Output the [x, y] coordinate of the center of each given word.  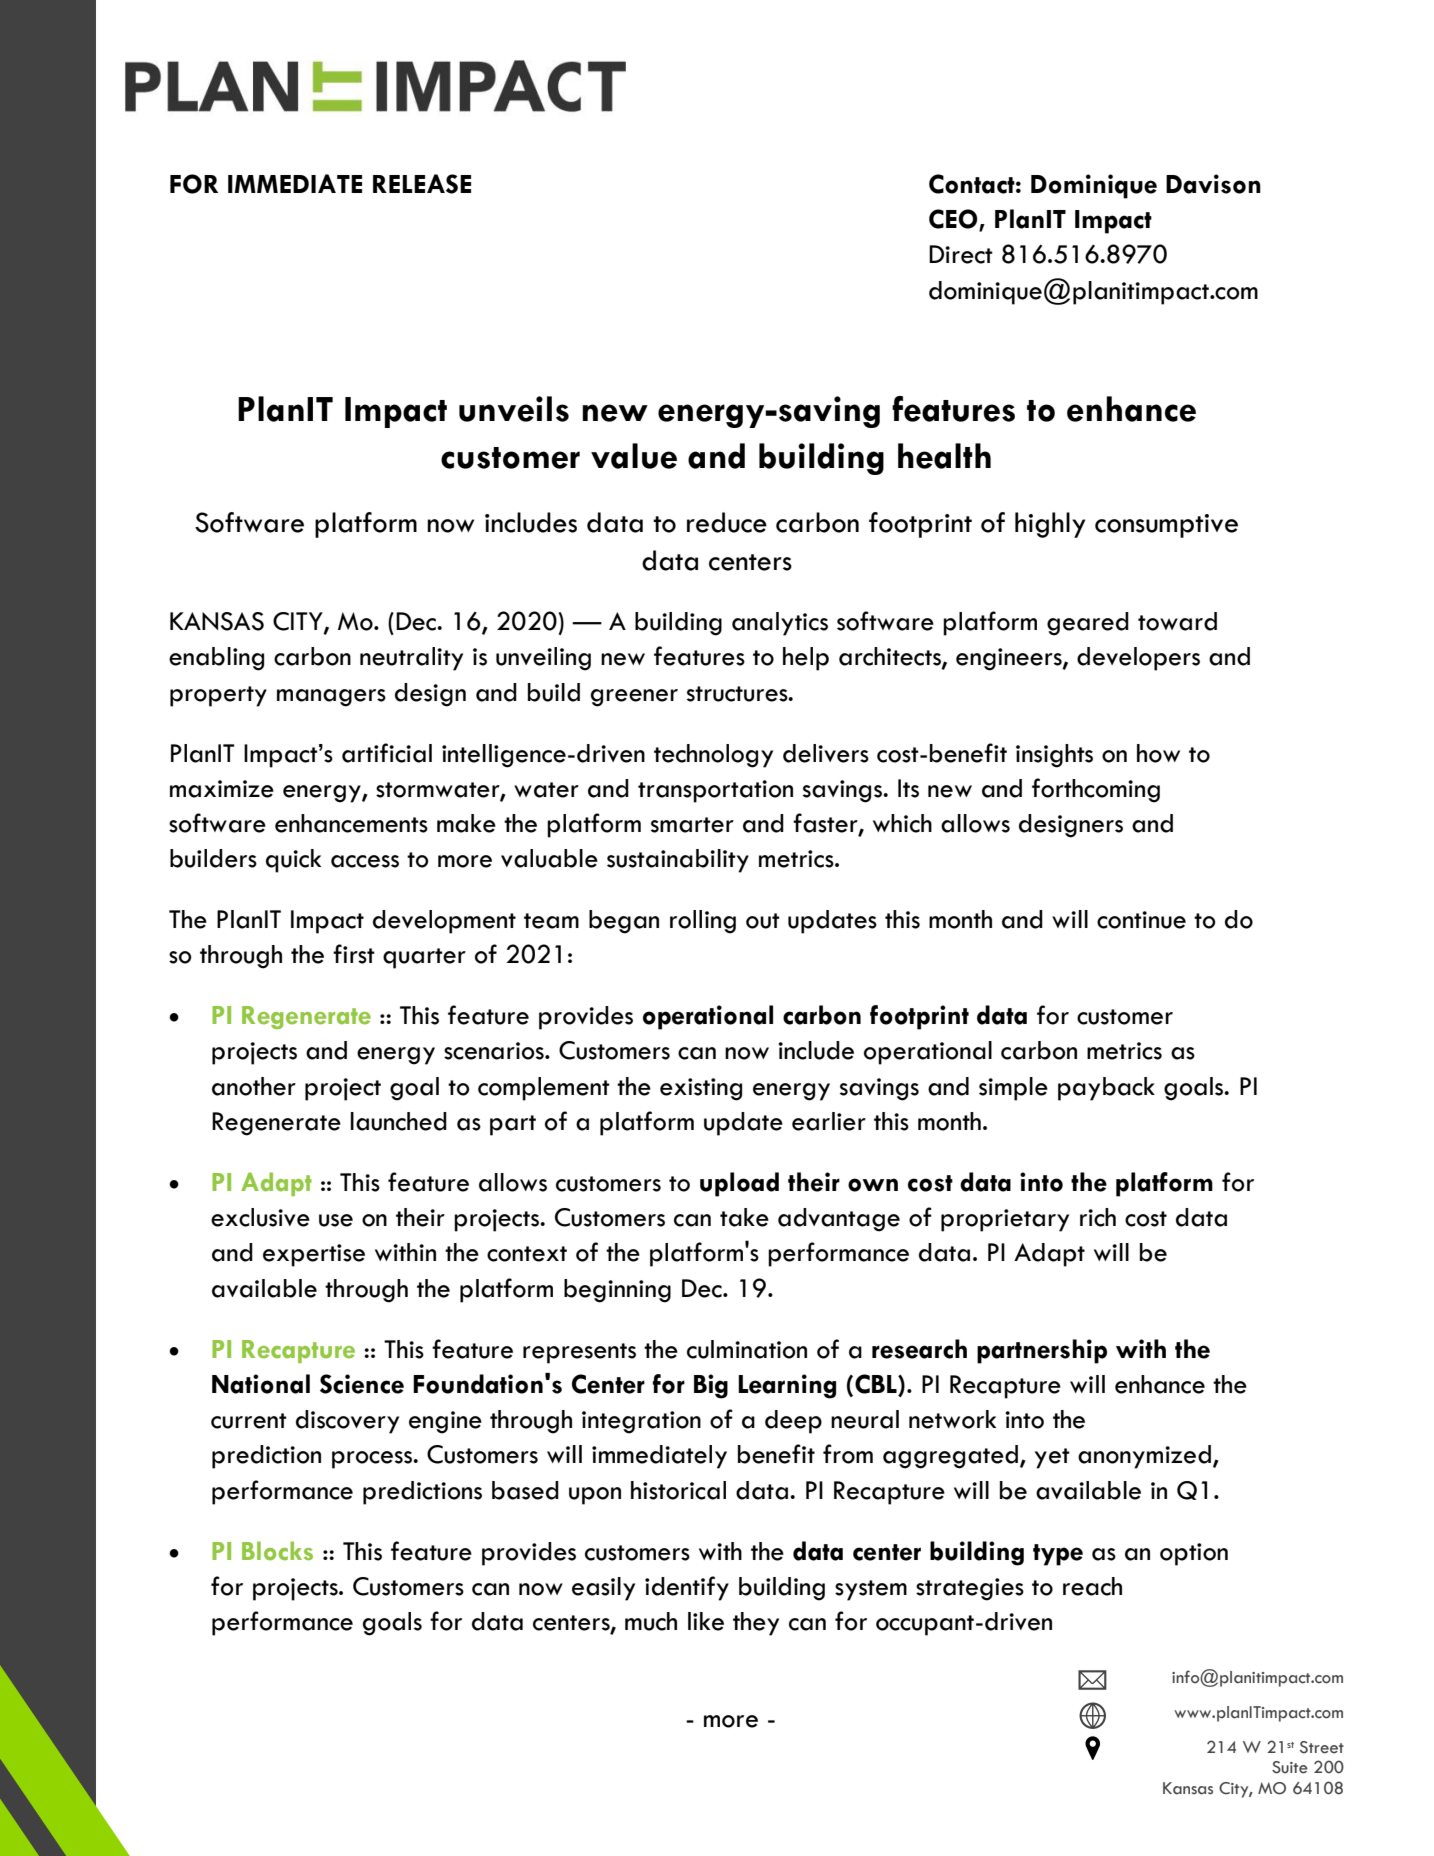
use [336, 1220]
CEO [954, 220]
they [756, 1624]
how [1158, 753]
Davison [1213, 184]
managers [331, 698]
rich [1098, 1217]
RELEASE [422, 184]
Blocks [277, 1551]
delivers [826, 753]
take [744, 1217]
